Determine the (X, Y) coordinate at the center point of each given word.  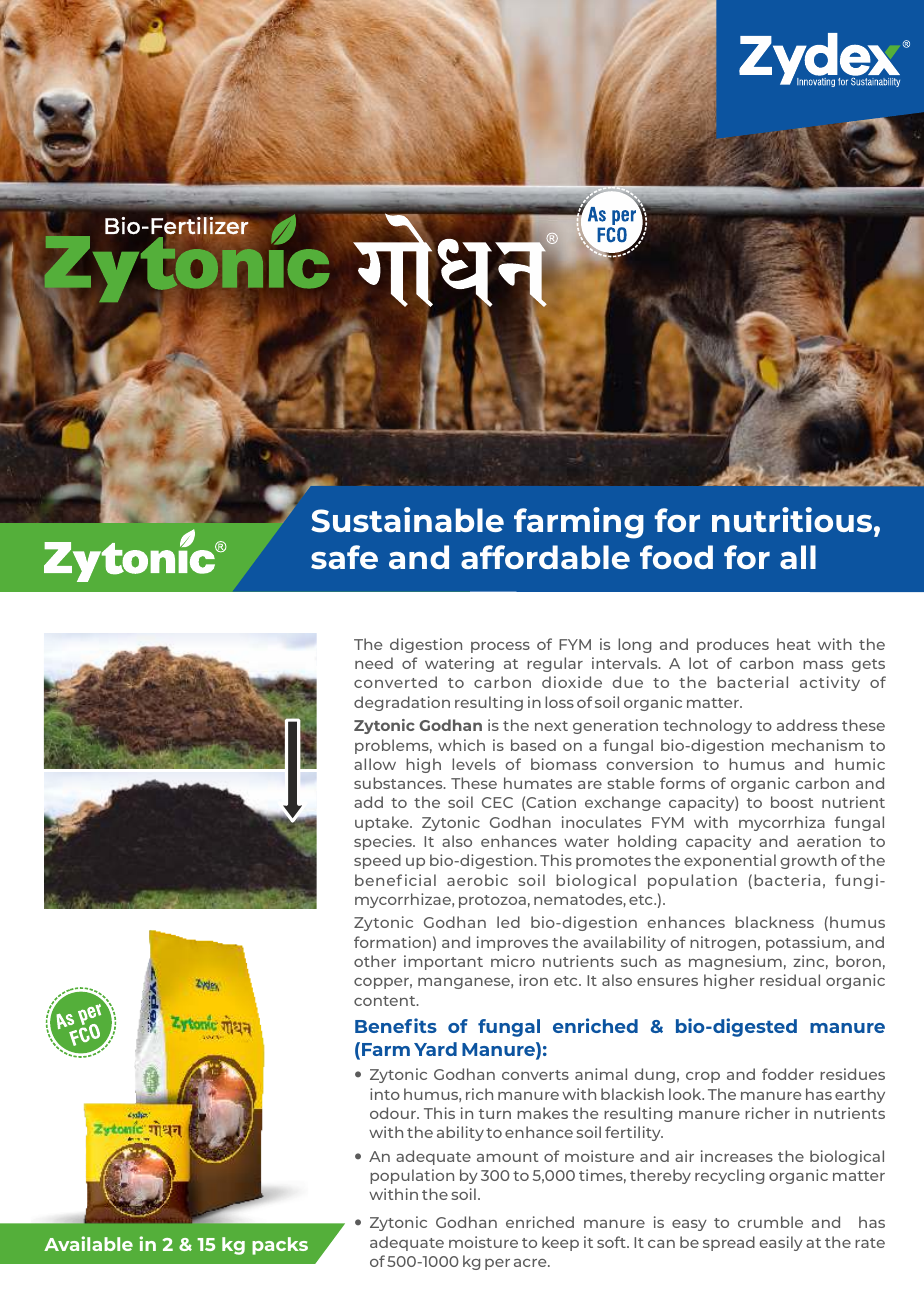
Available (88, 1243)
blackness (774, 922)
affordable (545, 557)
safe (344, 557)
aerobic (477, 880)
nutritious (793, 519)
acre (531, 1263)
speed (377, 861)
